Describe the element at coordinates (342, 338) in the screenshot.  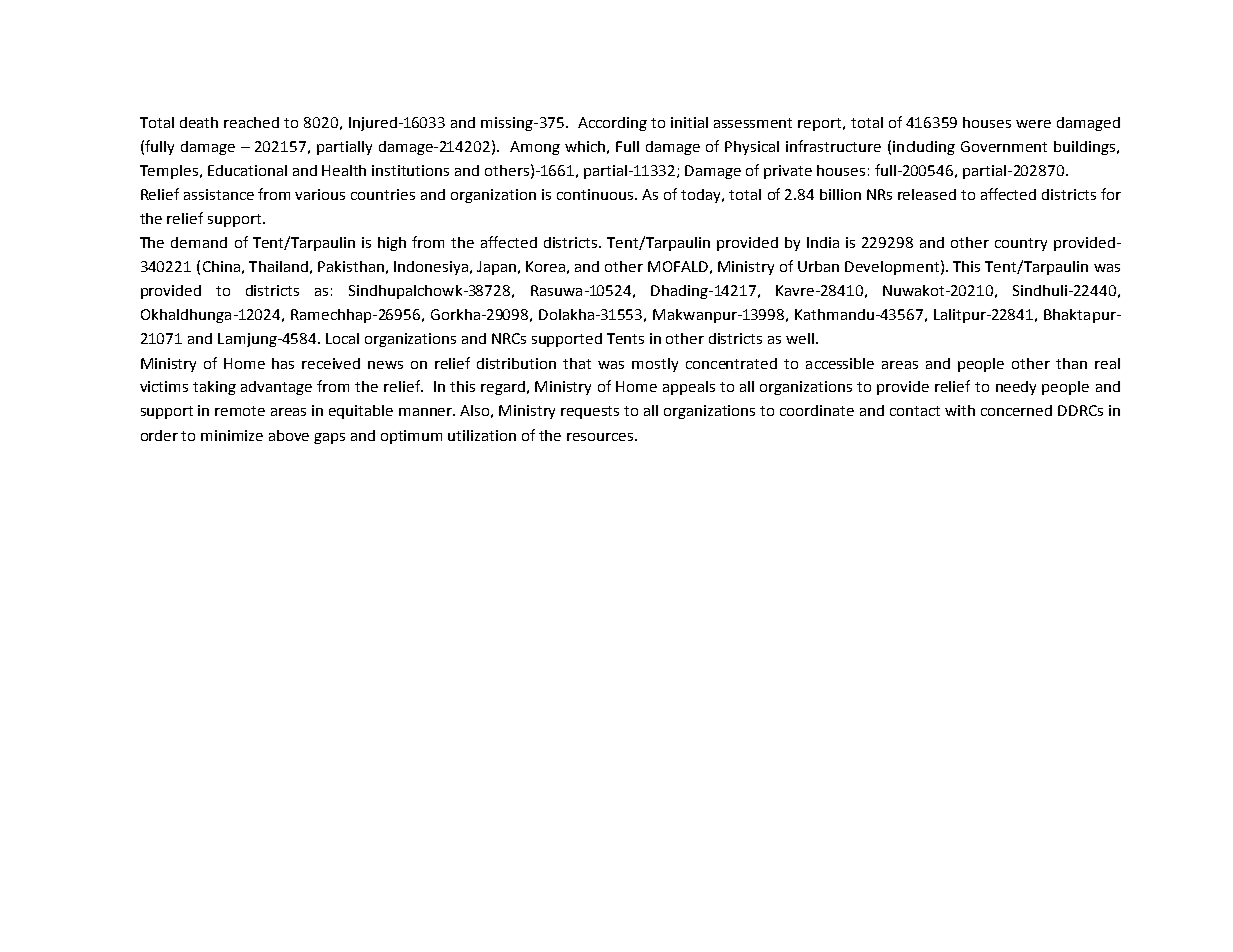
I see `Local` at that location.
